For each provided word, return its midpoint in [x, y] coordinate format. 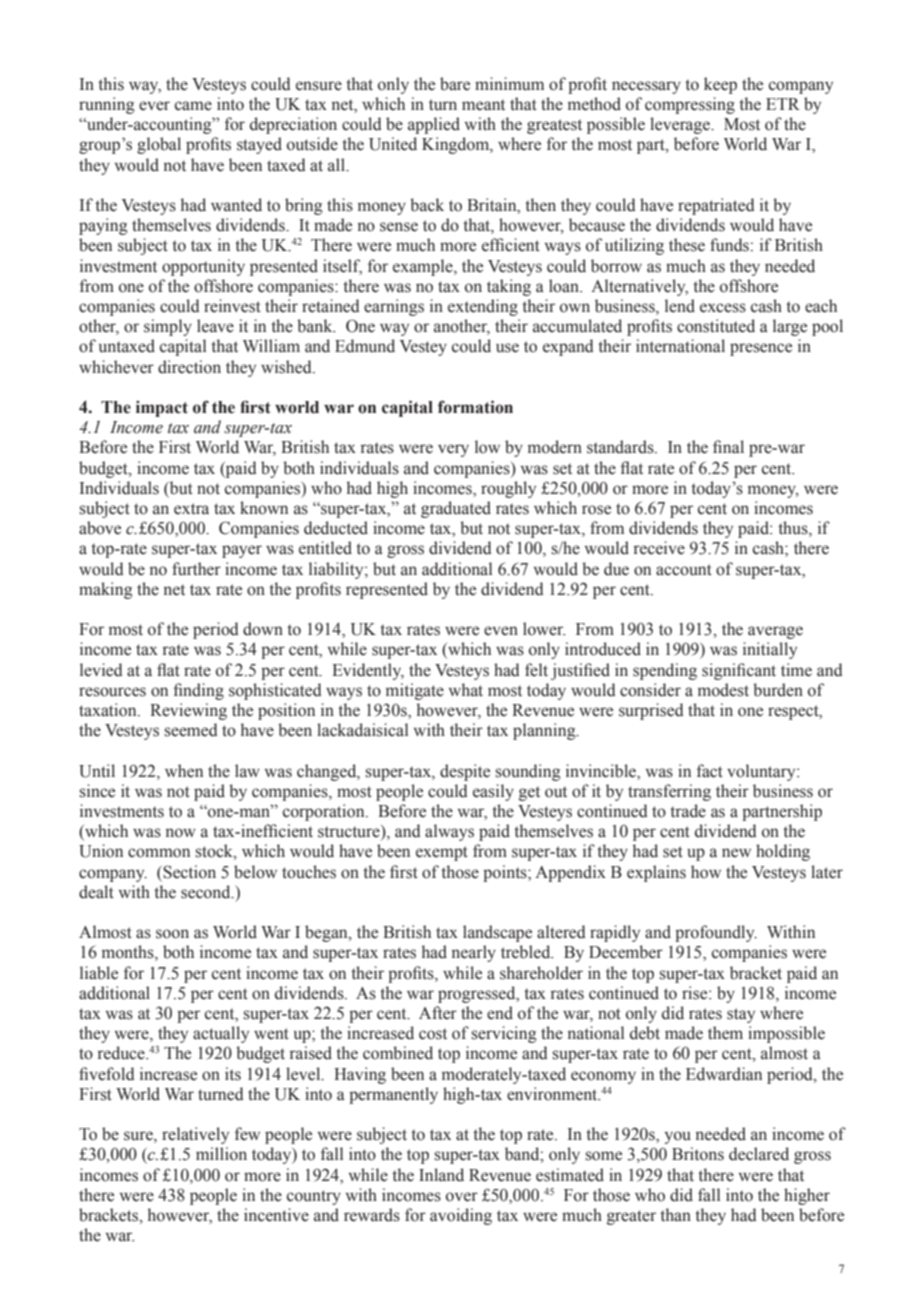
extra [191, 509]
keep [720, 85]
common [159, 853]
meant [483, 105]
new [736, 853]
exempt [442, 853]
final [728, 446]
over [462, 1197]
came [193, 106]
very [453, 450]
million [221, 1154]
